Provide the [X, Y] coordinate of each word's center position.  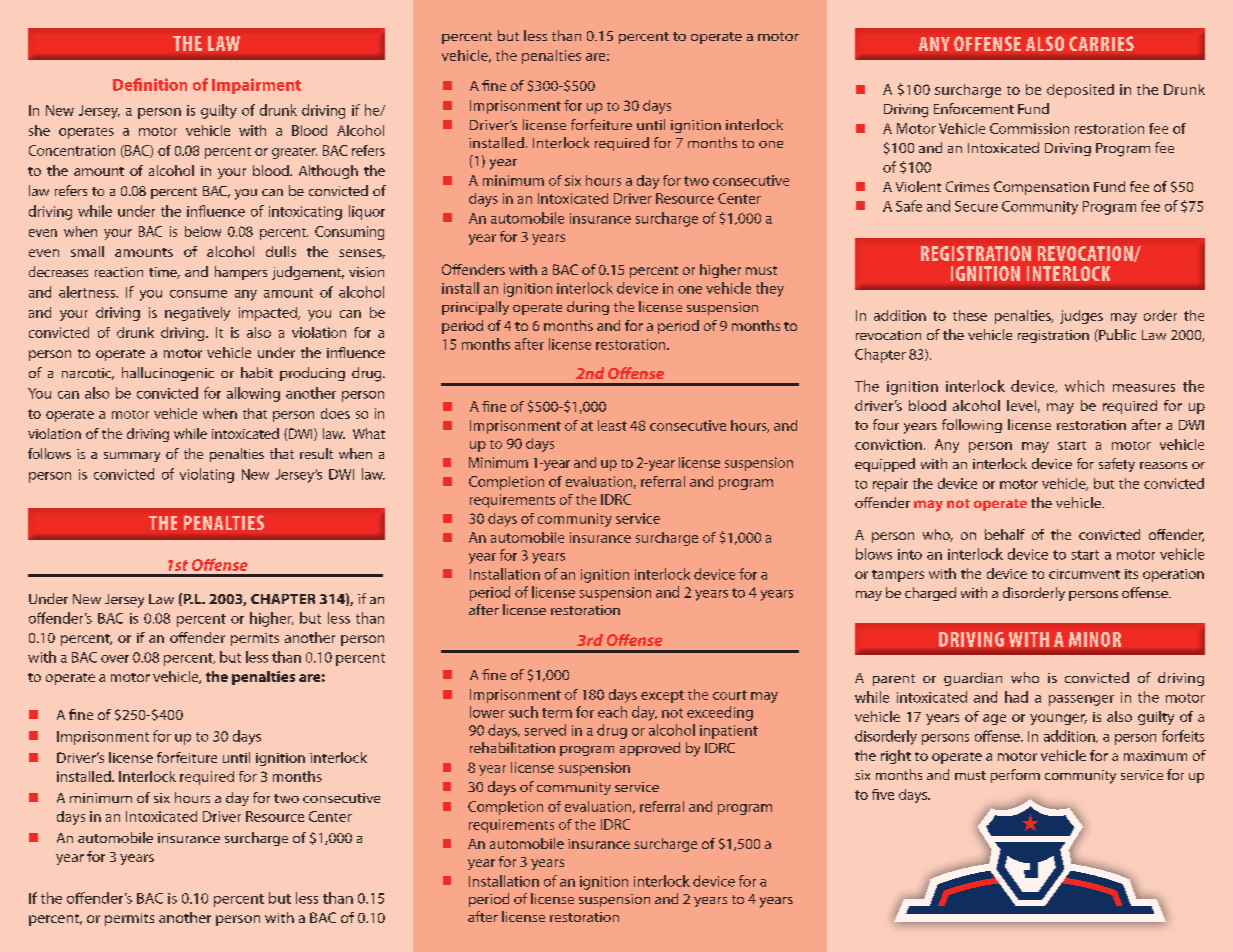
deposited [1080, 91]
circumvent [1084, 574]
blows [874, 554]
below [203, 231]
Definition [150, 84]
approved [650, 749]
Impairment [256, 86]
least [612, 425]
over [115, 659]
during [588, 308]
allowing [253, 394]
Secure [976, 206]
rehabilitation [512, 747]
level [1021, 405]
